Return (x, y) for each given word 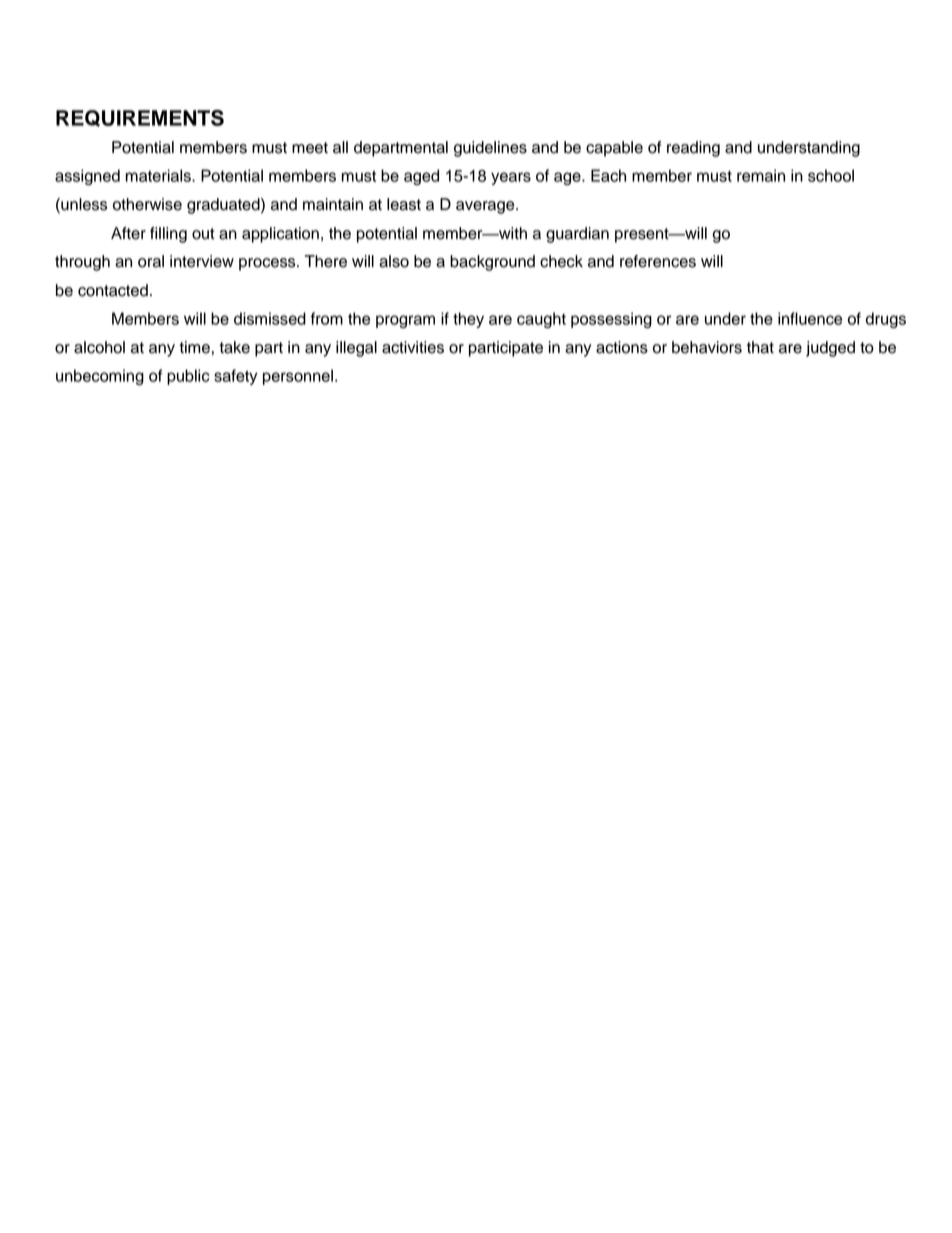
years (511, 178)
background (492, 263)
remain (761, 175)
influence (810, 318)
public (188, 377)
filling (168, 235)
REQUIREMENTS (140, 118)
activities (413, 347)
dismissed (270, 318)
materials (159, 175)
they (468, 320)
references (658, 261)
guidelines (490, 149)
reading (693, 149)
